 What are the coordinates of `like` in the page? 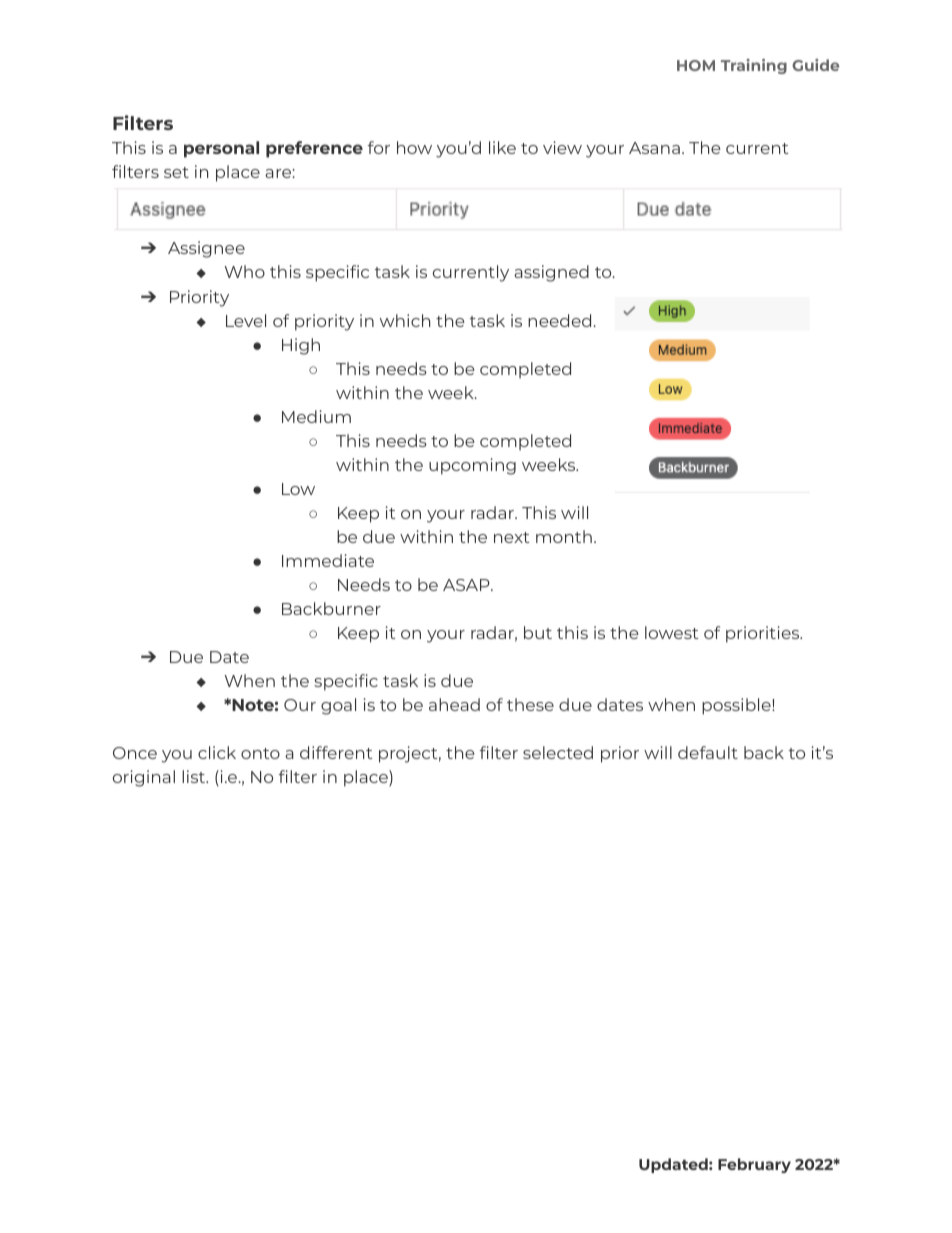 It's located at (502, 147).
